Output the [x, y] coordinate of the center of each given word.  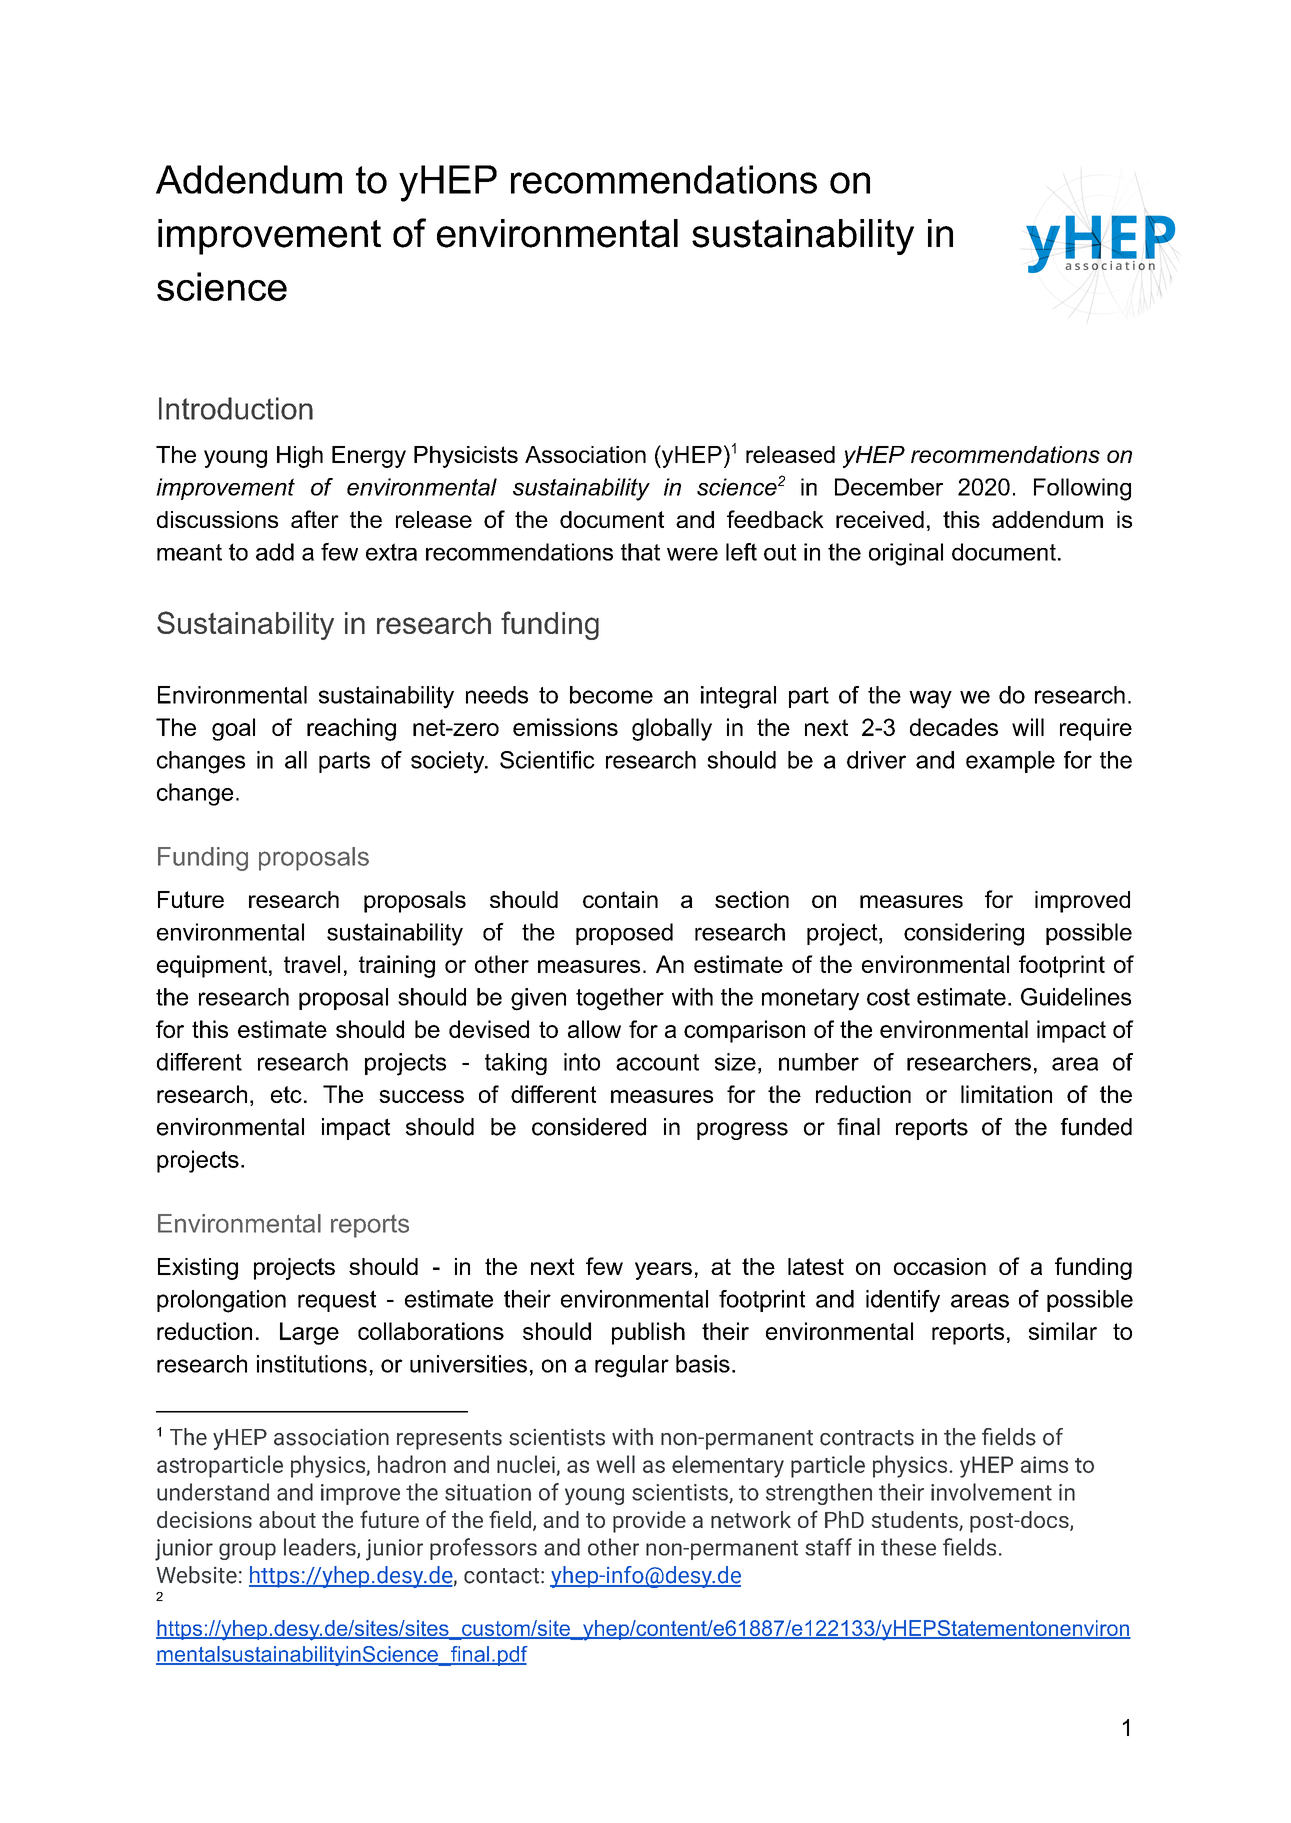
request [337, 1301]
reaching [351, 729]
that [640, 552]
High [300, 457]
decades [954, 727]
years [663, 1271]
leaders [321, 1548]
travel [312, 964]
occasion [940, 1266]
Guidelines [1076, 997]
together [620, 999]
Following [1082, 489]
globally [672, 729]
